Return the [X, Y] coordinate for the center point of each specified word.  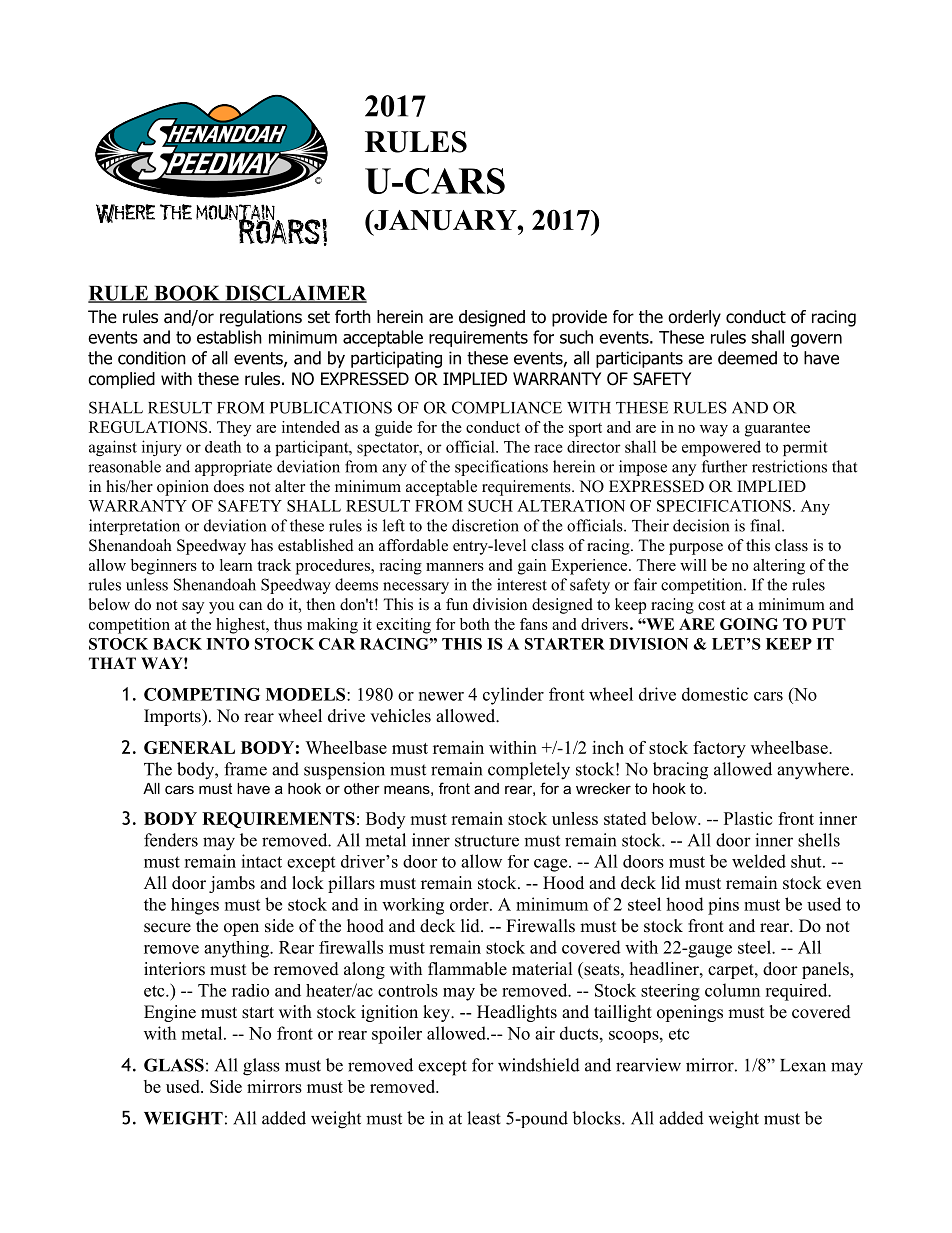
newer [441, 696]
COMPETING [202, 694]
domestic [715, 694]
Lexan [803, 1065]
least [484, 1118]
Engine [170, 1013]
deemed [747, 358]
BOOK [187, 294]
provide [579, 318]
